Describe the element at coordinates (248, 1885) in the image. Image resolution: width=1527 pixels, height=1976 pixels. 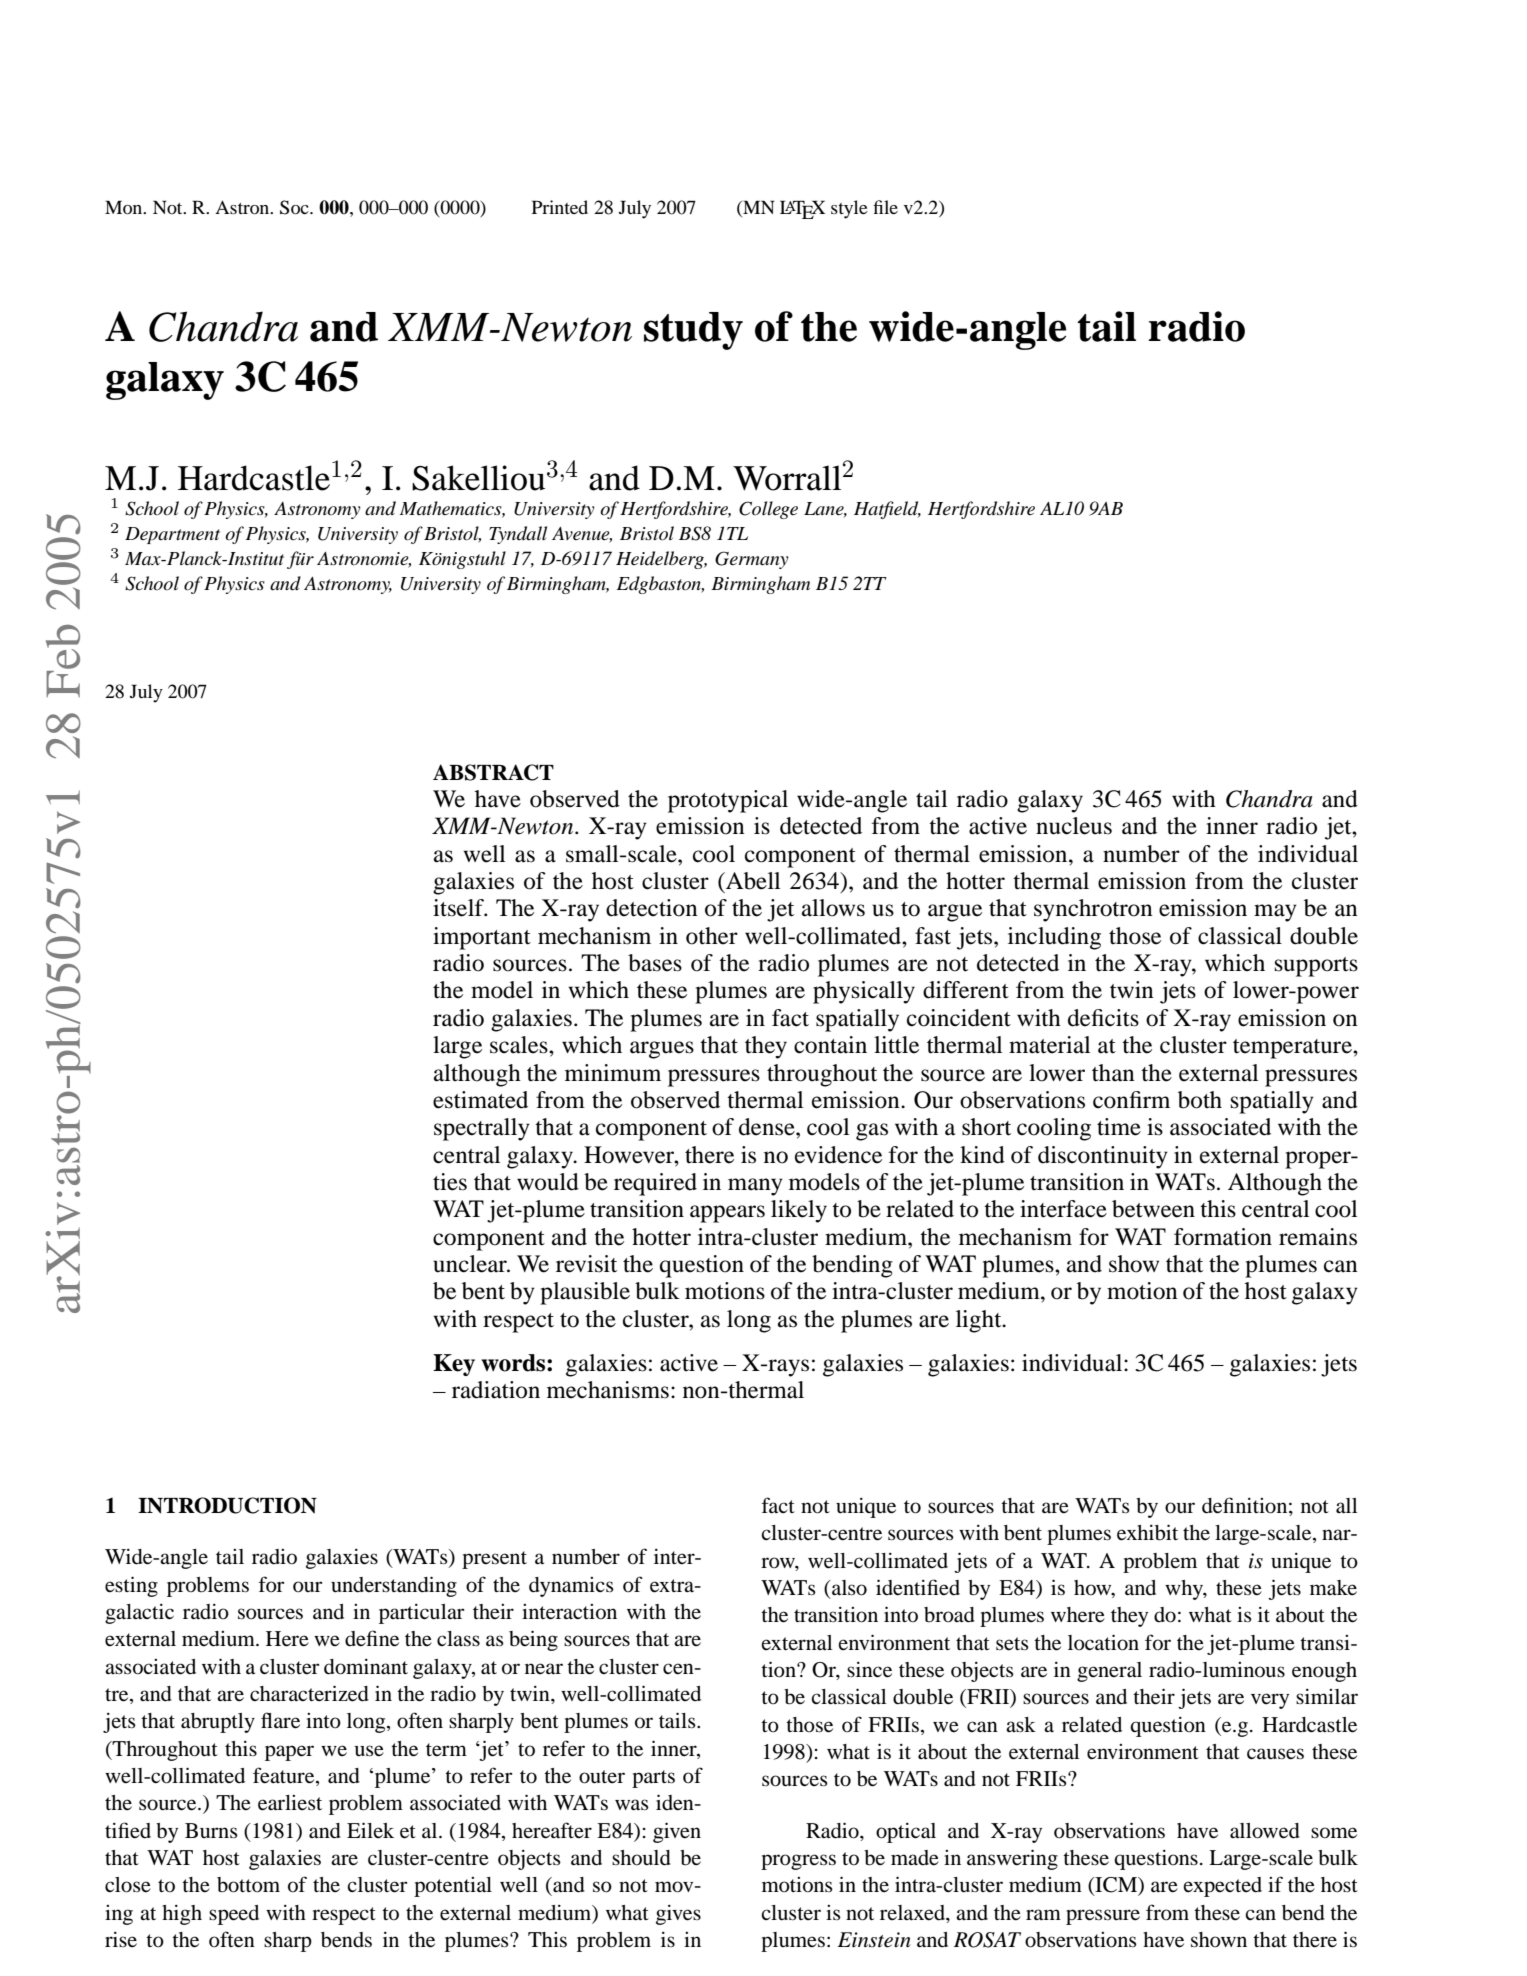
I see `bottom` at that location.
